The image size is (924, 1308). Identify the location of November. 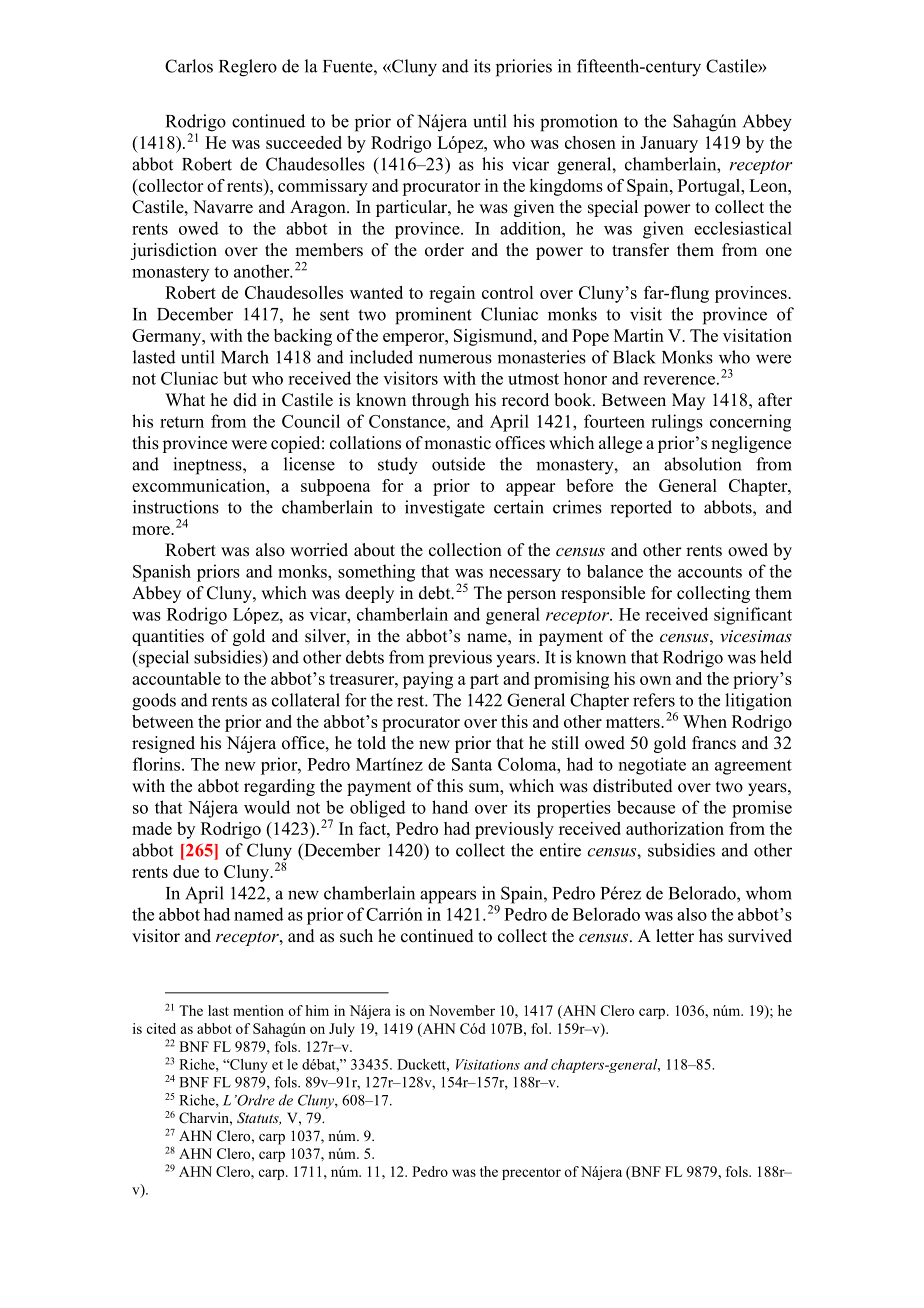
(462, 1010).
